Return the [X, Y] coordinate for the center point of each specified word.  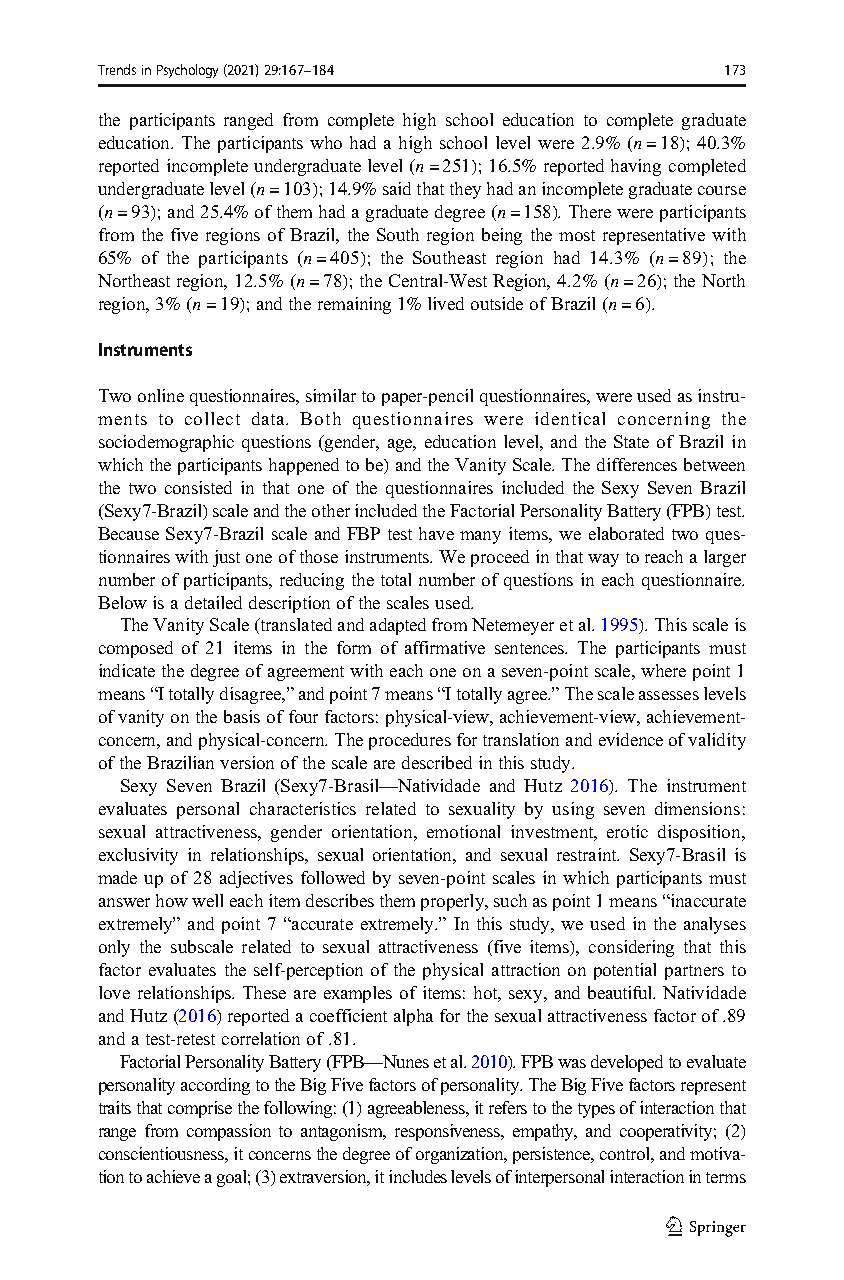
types [596, 1110]
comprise [200, 1109]
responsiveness [449, 1132]
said [397, 188]
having [636, 167]
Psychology [187, 71]
